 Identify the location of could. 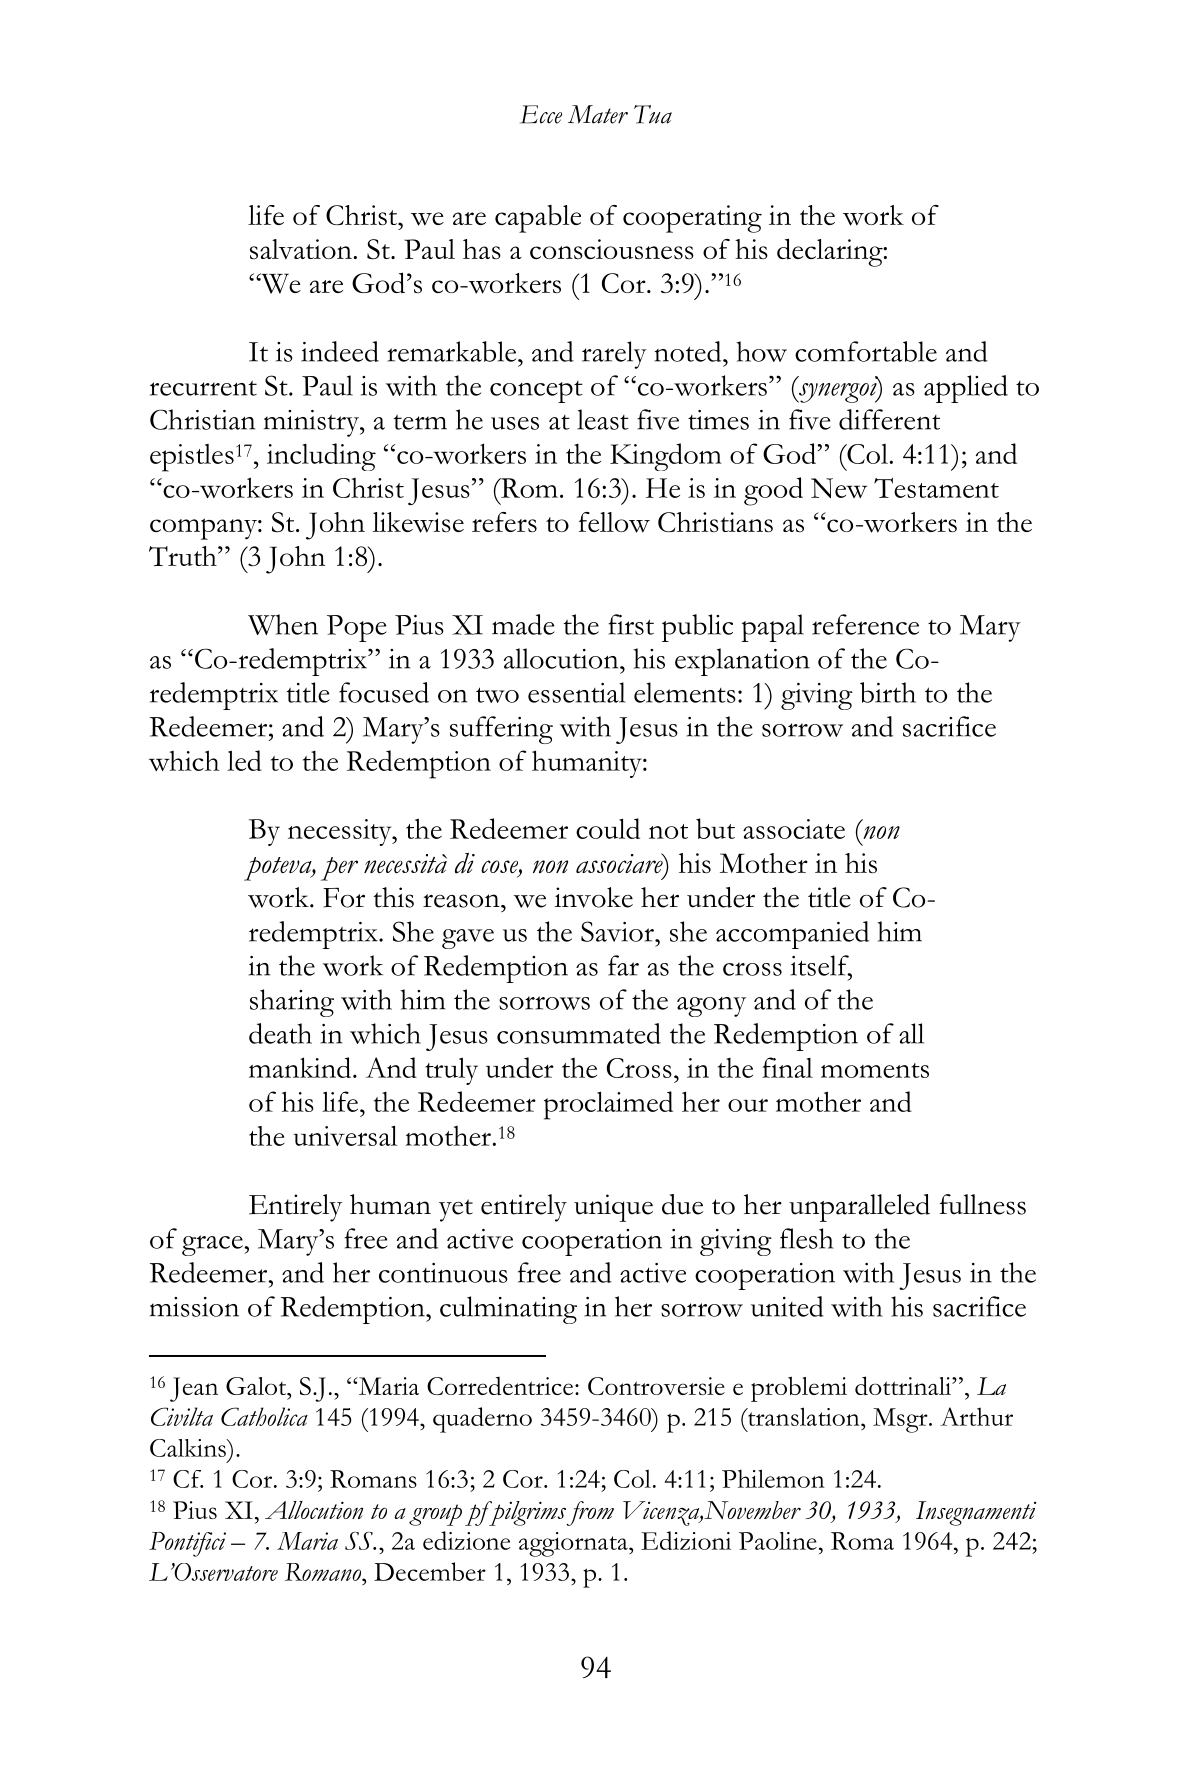
(608, 828).
